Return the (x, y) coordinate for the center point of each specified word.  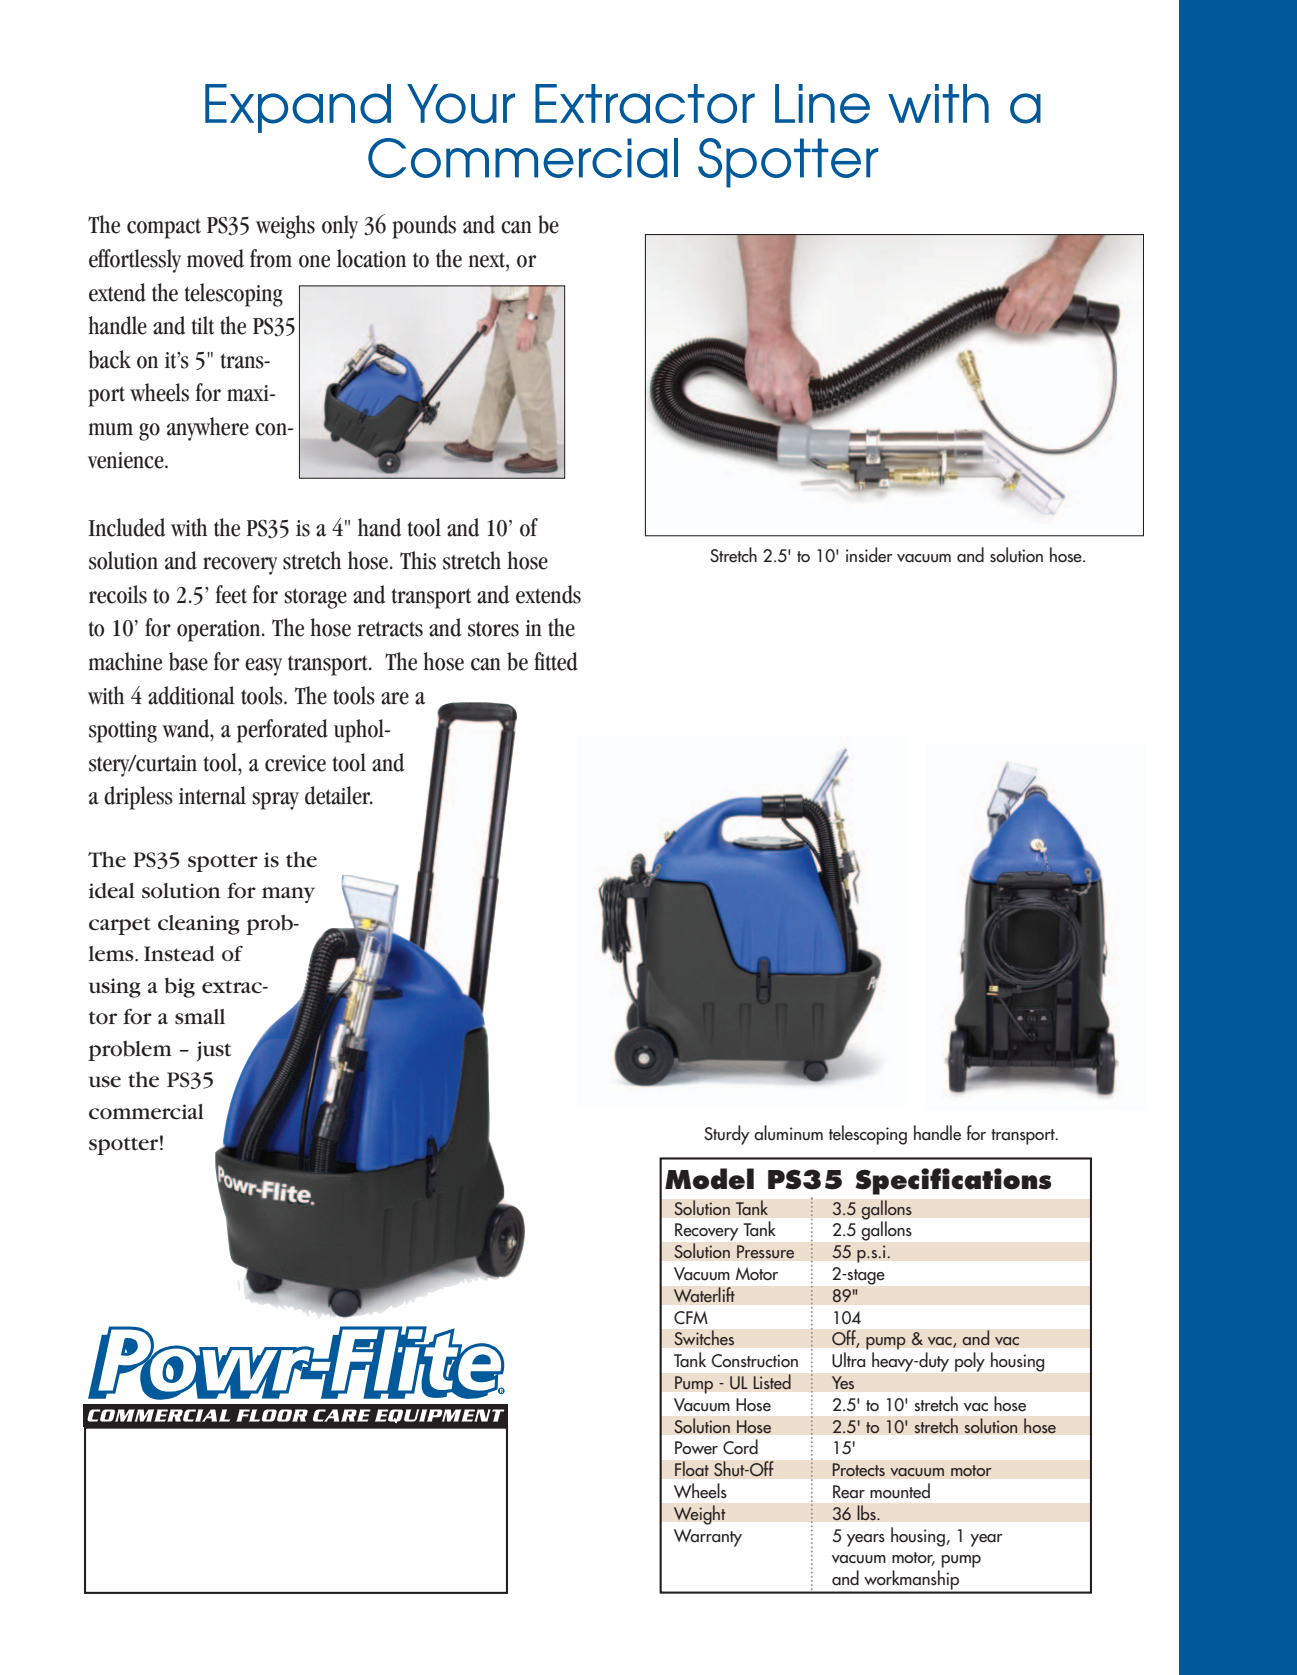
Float (692, 1469)
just (214, 1051)
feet (231, 594)
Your (461, 104)
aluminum (788, 1133)
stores (493, 629)
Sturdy (726, 1135)
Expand (298, 108)
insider (869, 555)
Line (822, 104)
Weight (699, 1515)
